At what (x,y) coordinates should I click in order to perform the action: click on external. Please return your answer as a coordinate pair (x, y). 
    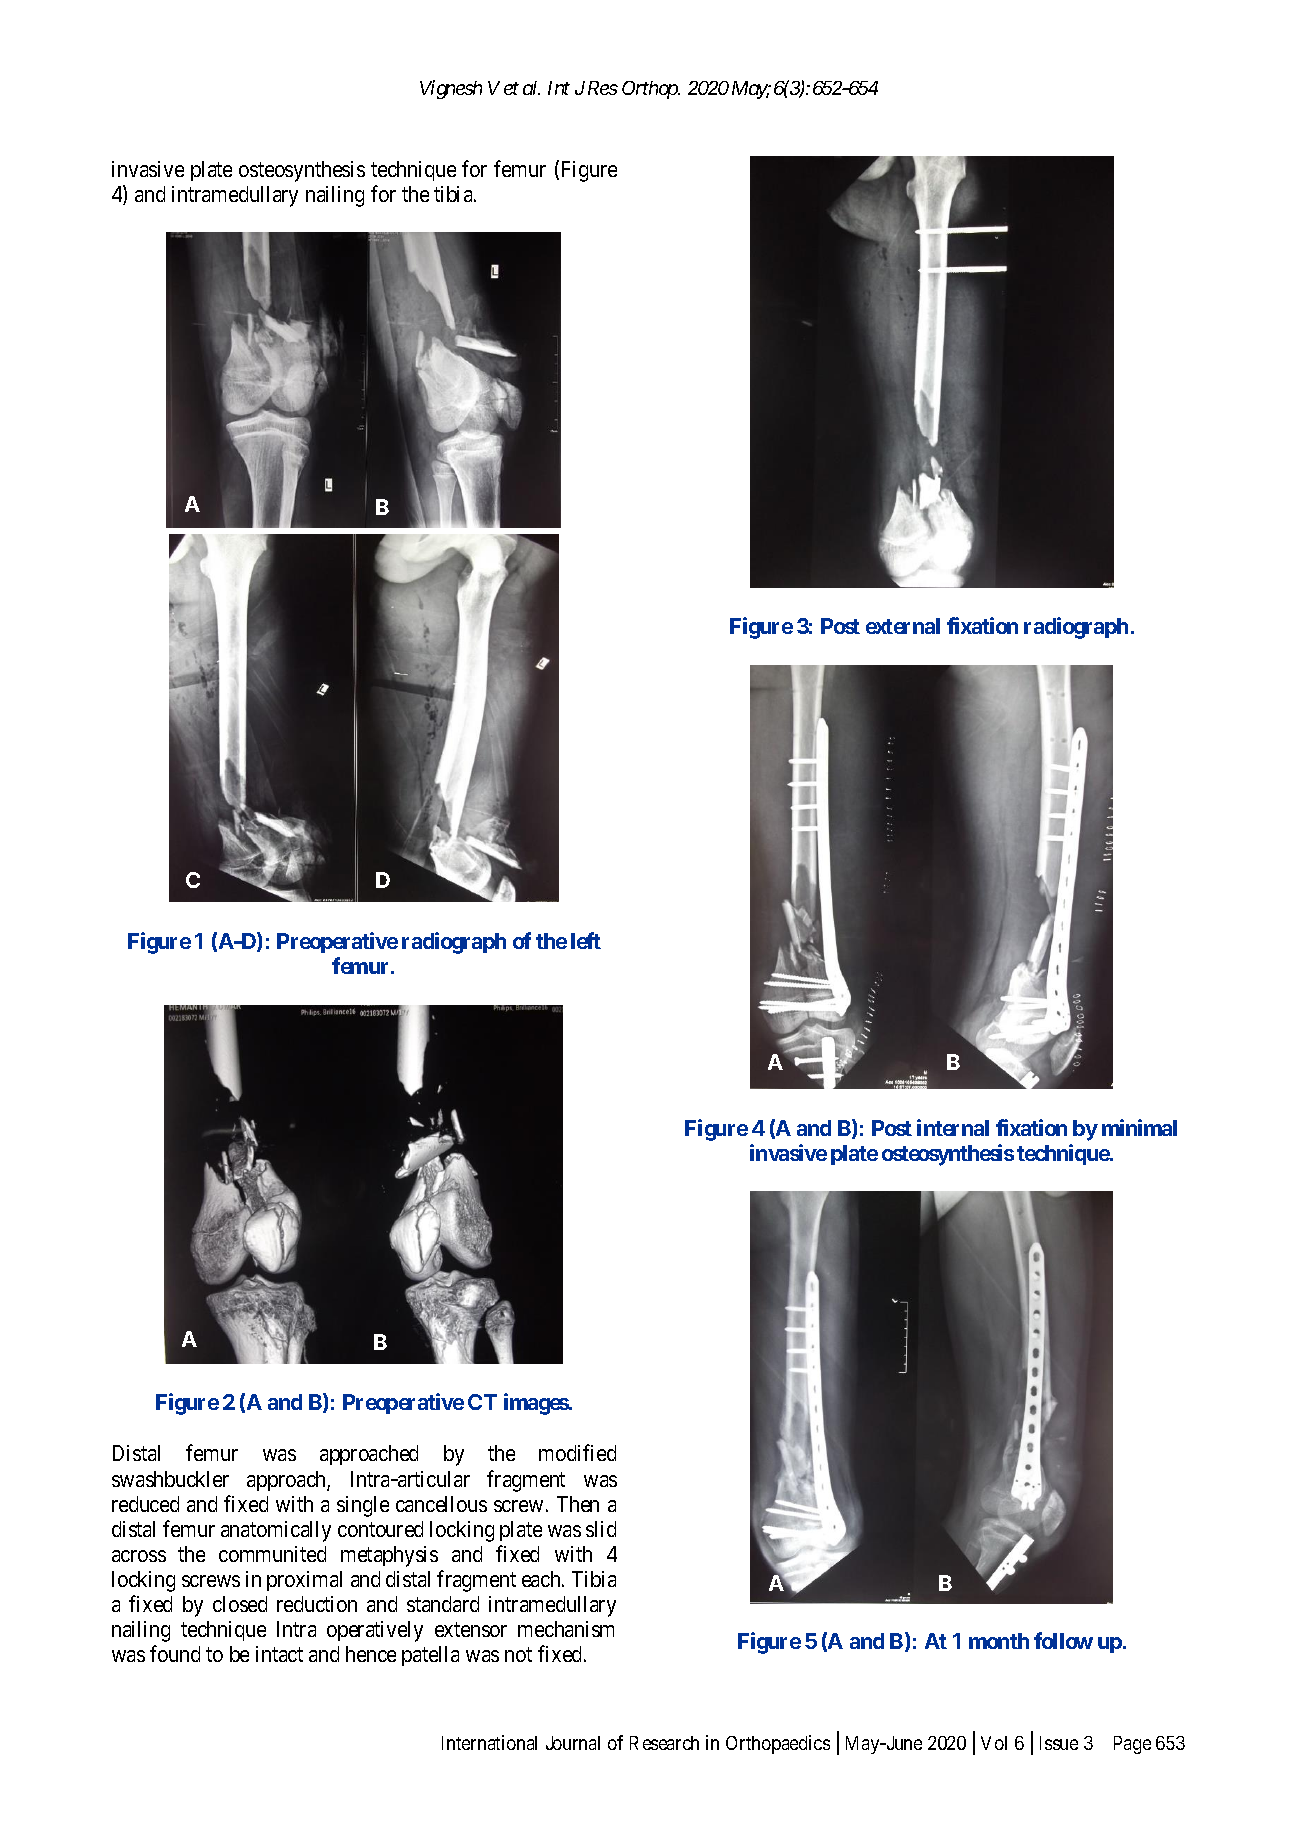
    Looking at the image, I should click on (903, 626).
